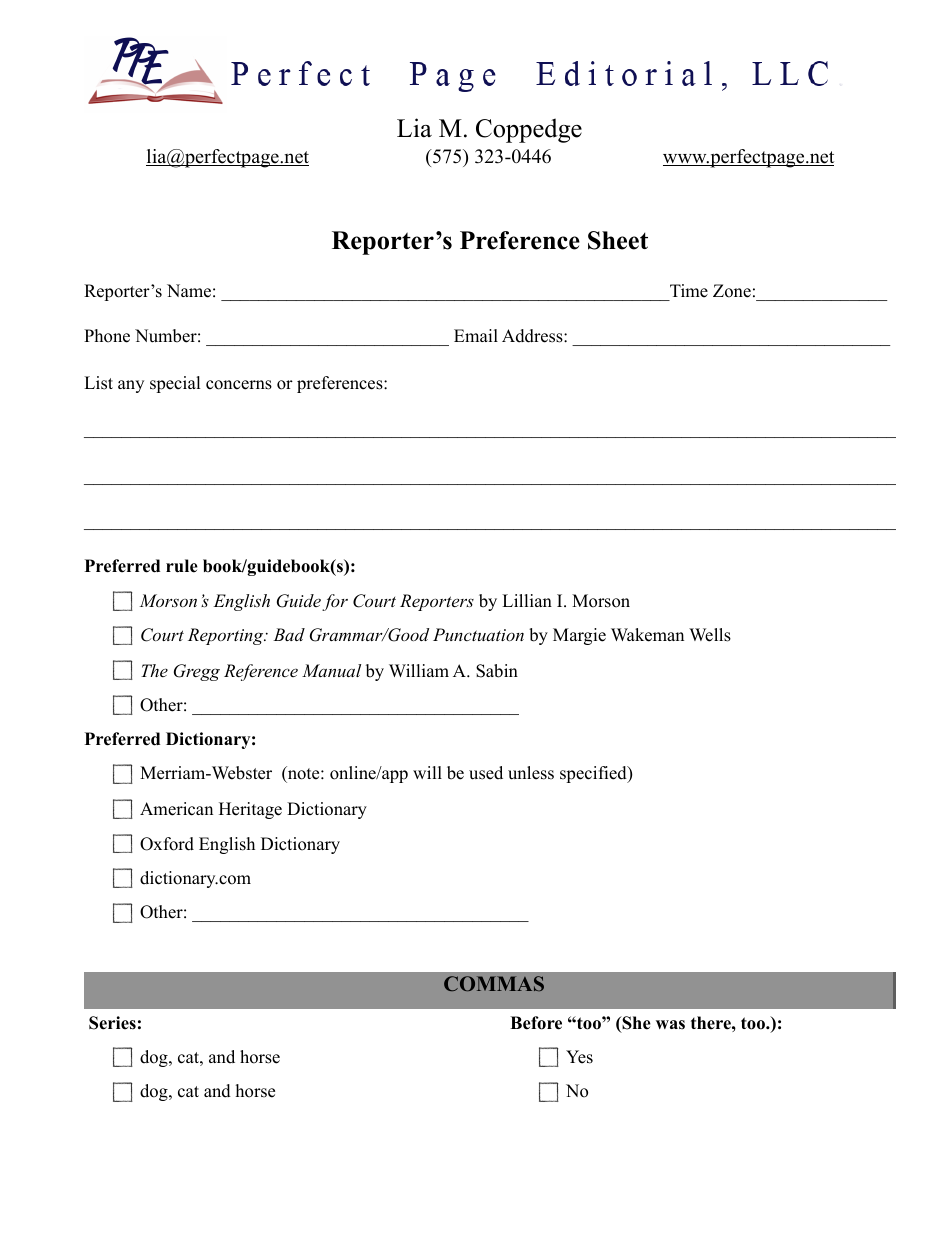 The height and width of the document is (1233, 952). Describe the element at coordinates (618, 240) in the document. I see `Sheet` at that location.
